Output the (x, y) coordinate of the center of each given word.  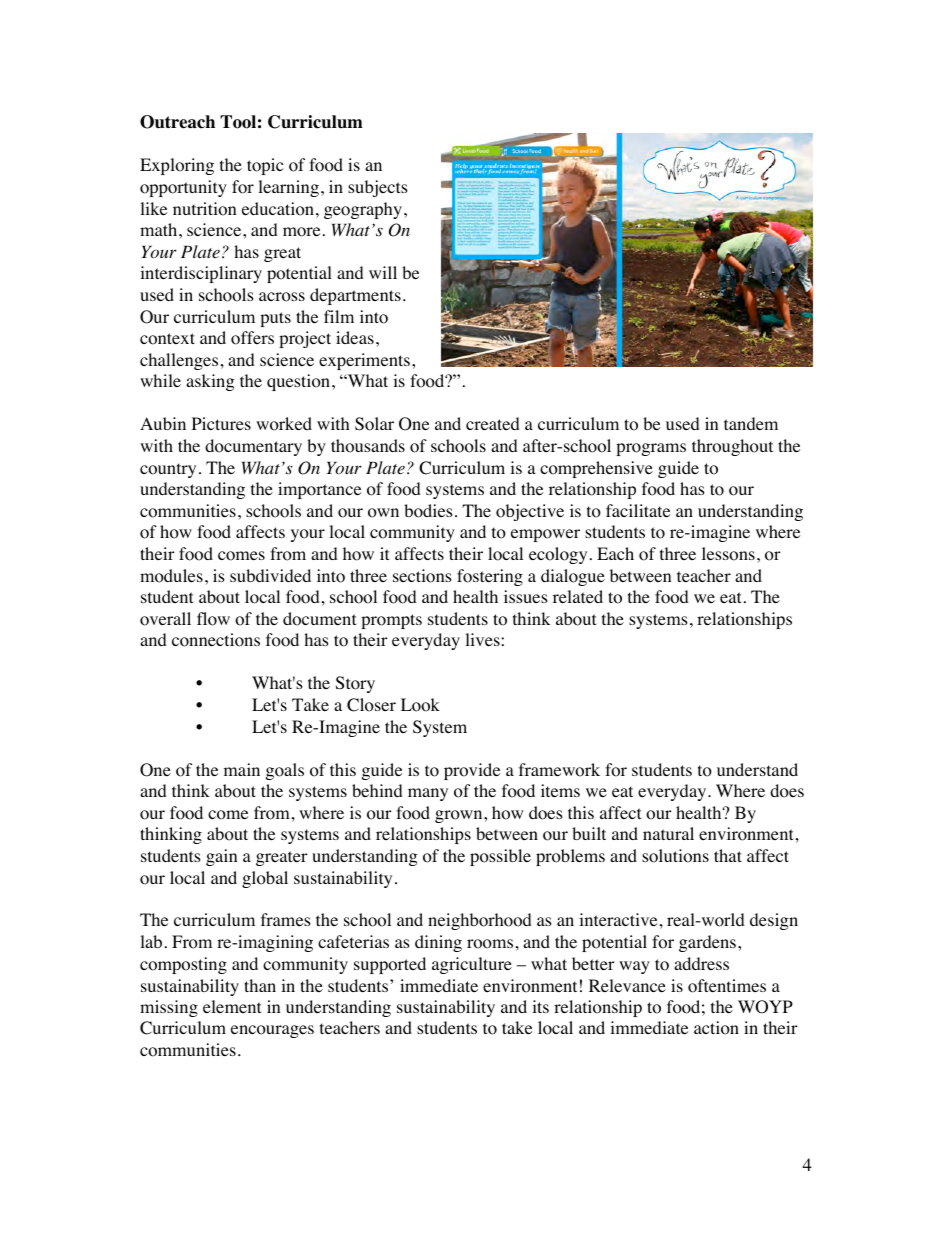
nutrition (204, 209)
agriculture (472, 965)
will (383, 272)
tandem (751, 423)
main (242, 769)
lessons (728, 554)
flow (213, 619)
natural (668, 833)
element (232, 1006)
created (493, 423)
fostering (490, 577)
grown (460, 816)
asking (210, 382)
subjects (378, 188)
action (716, 1028)
